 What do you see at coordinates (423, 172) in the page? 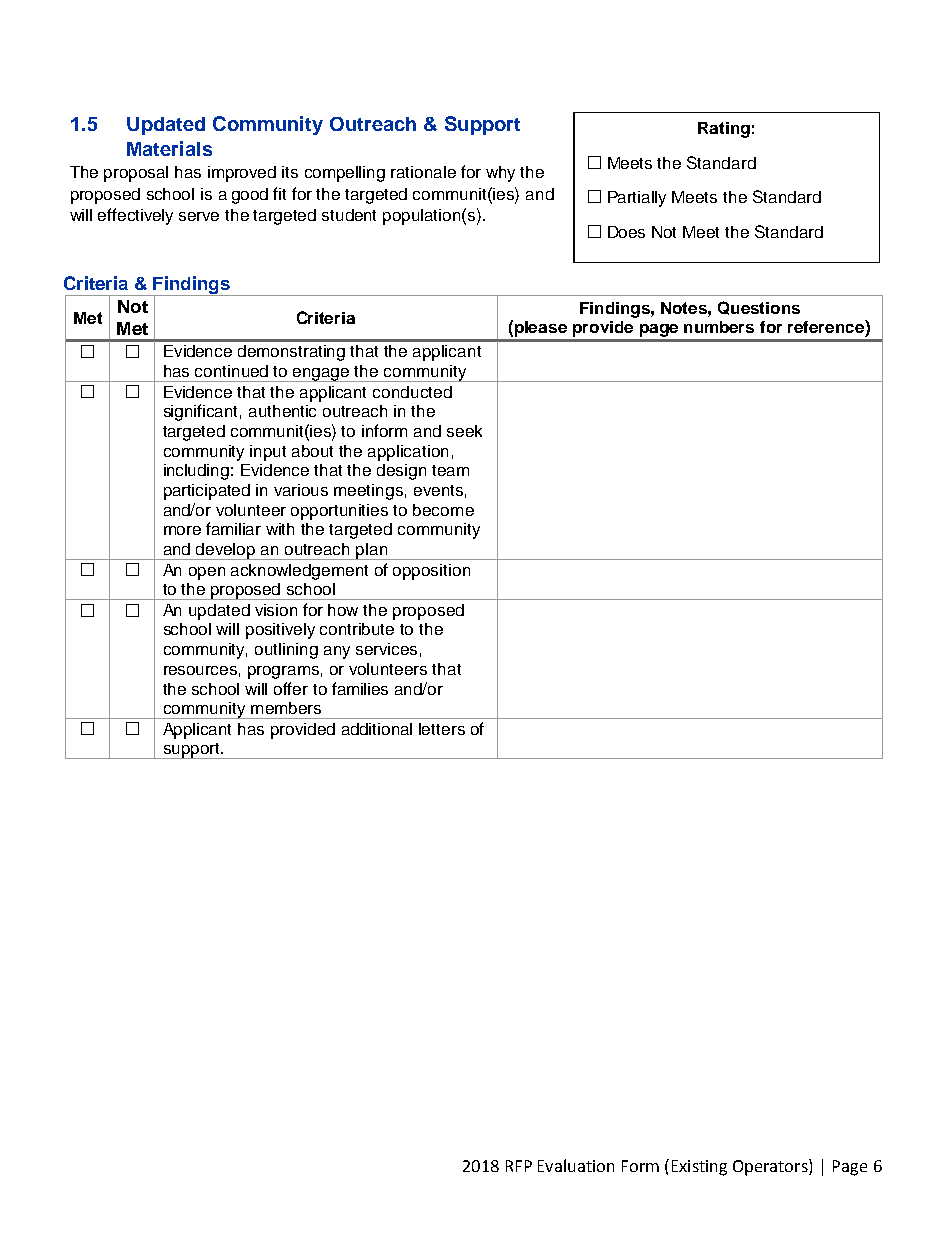
I see `rationale` at bounding box center [423, 172].
